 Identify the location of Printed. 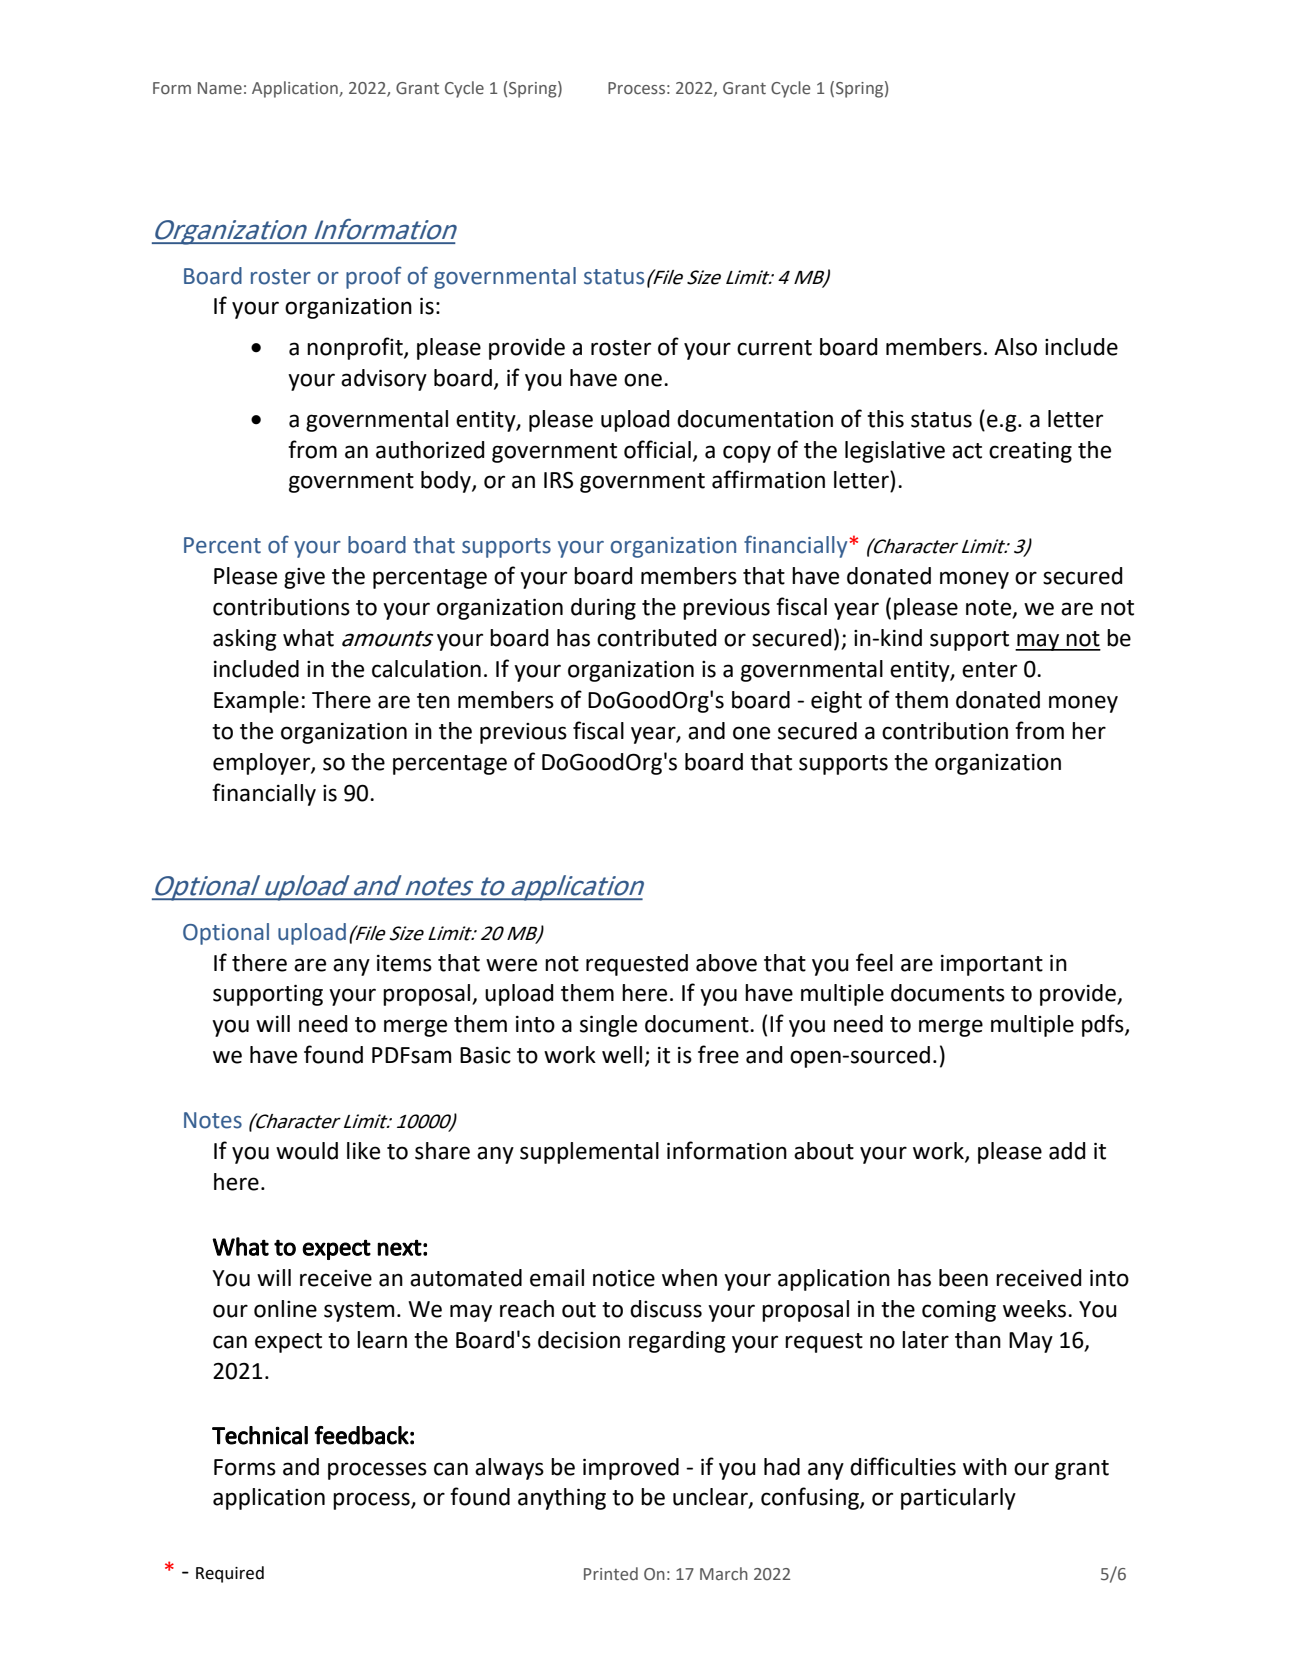
(611, 1574).
